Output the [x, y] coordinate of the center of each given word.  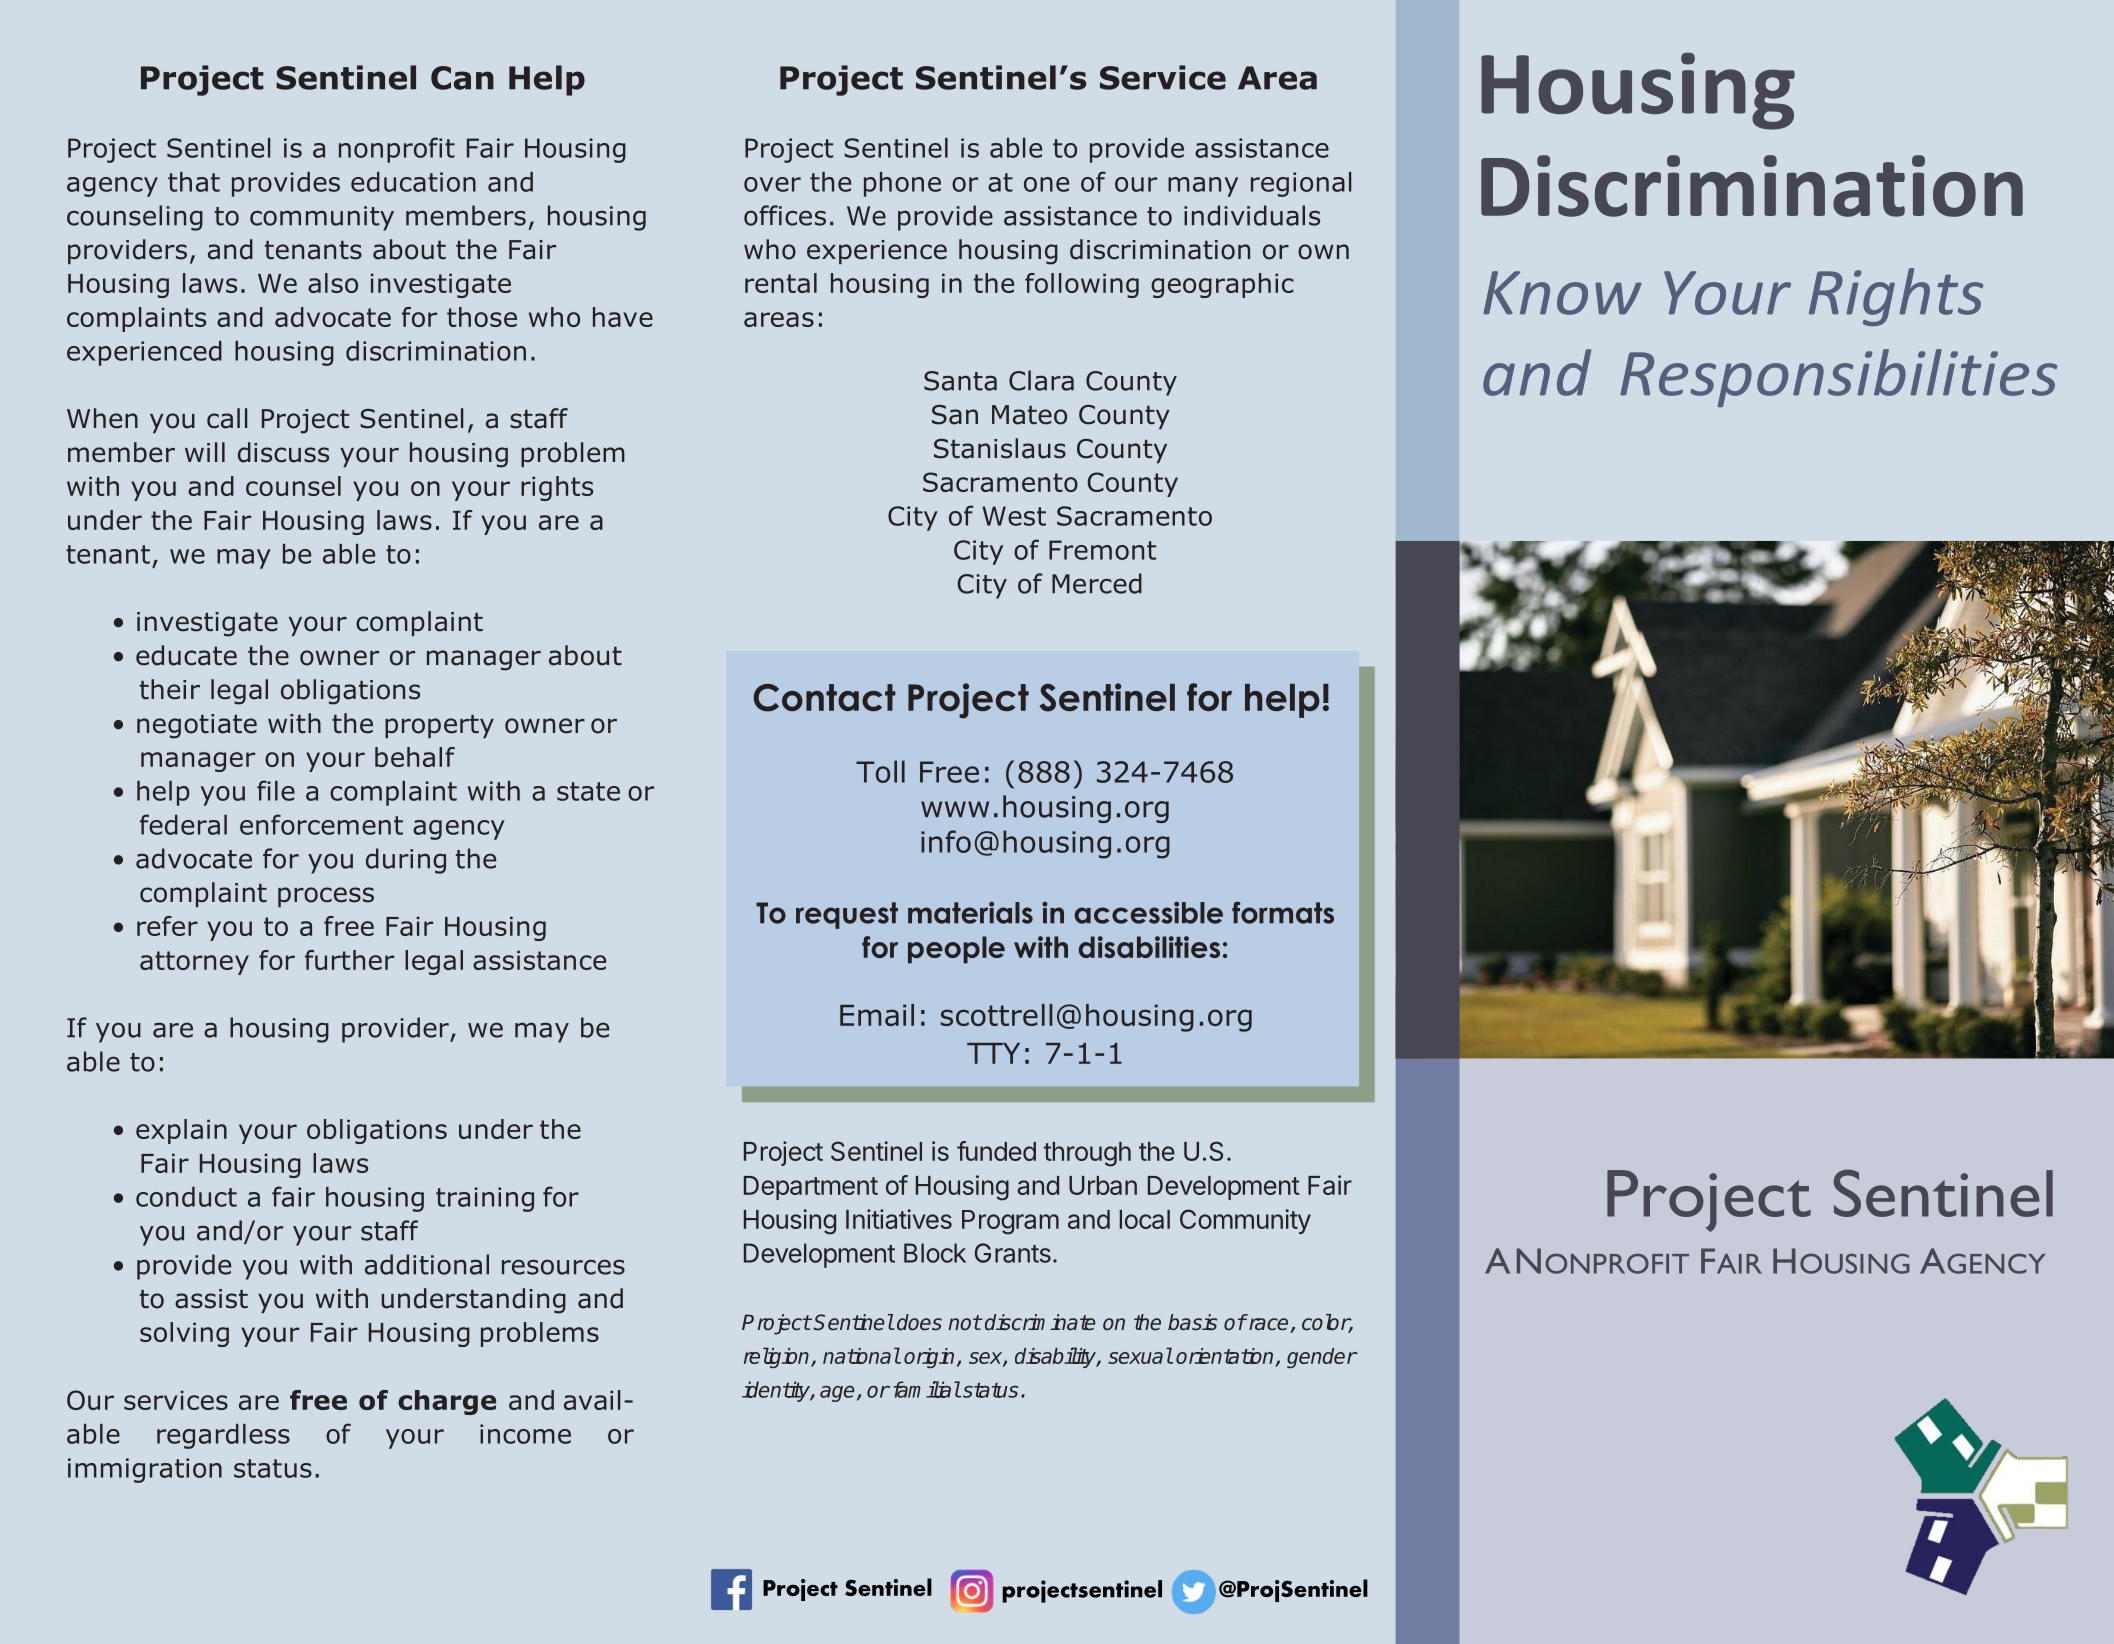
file [276, 790]
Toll [880, 771]
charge [447, 1402]
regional [1301, 184]
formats [1283, 912]
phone [902, 184]
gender [1322, 1358]
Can [462, 78]
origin [929, 1358]
